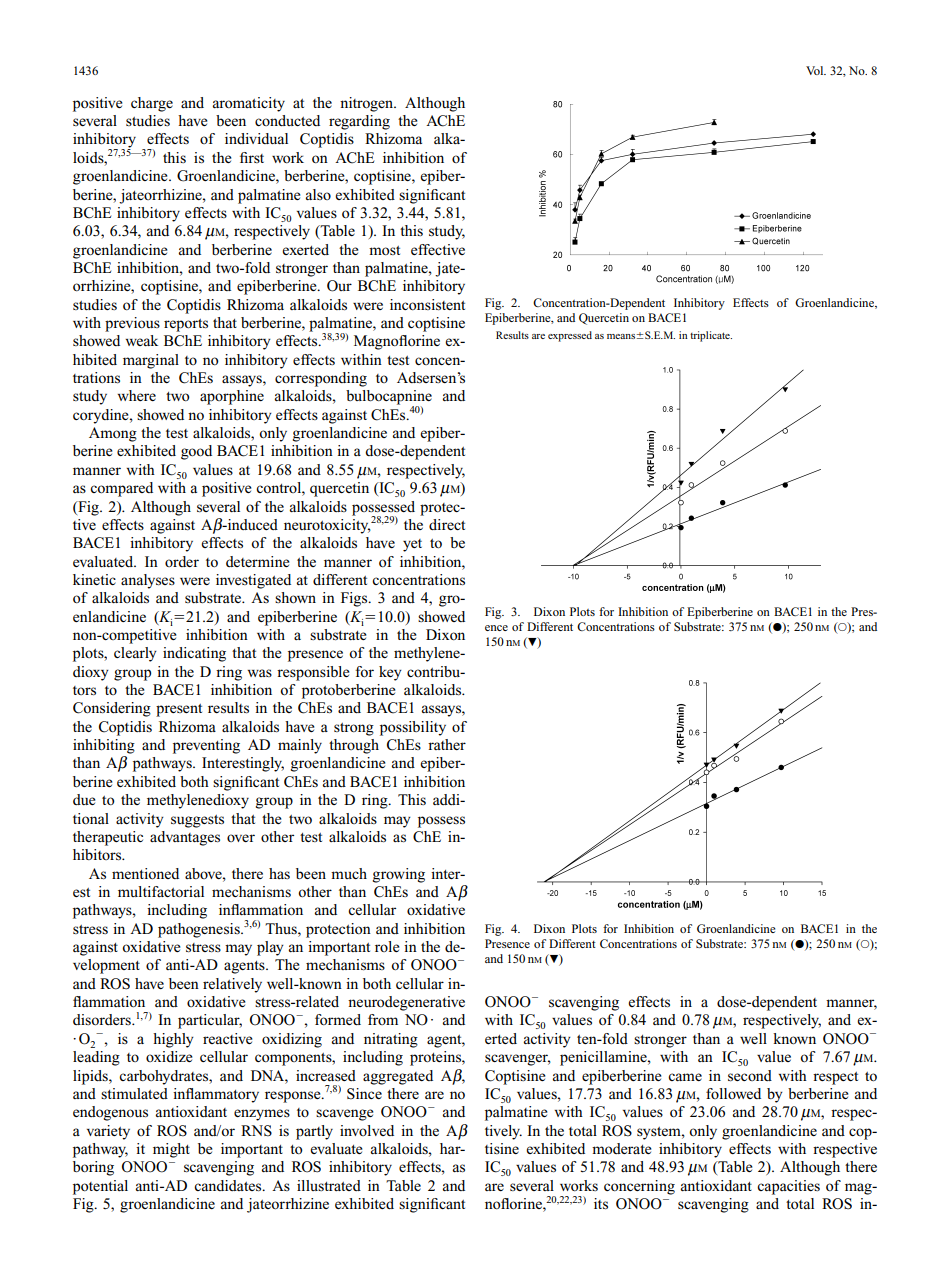 The width and height of the document is (950, 1288). I want to click on might, so click(171, 1150).
